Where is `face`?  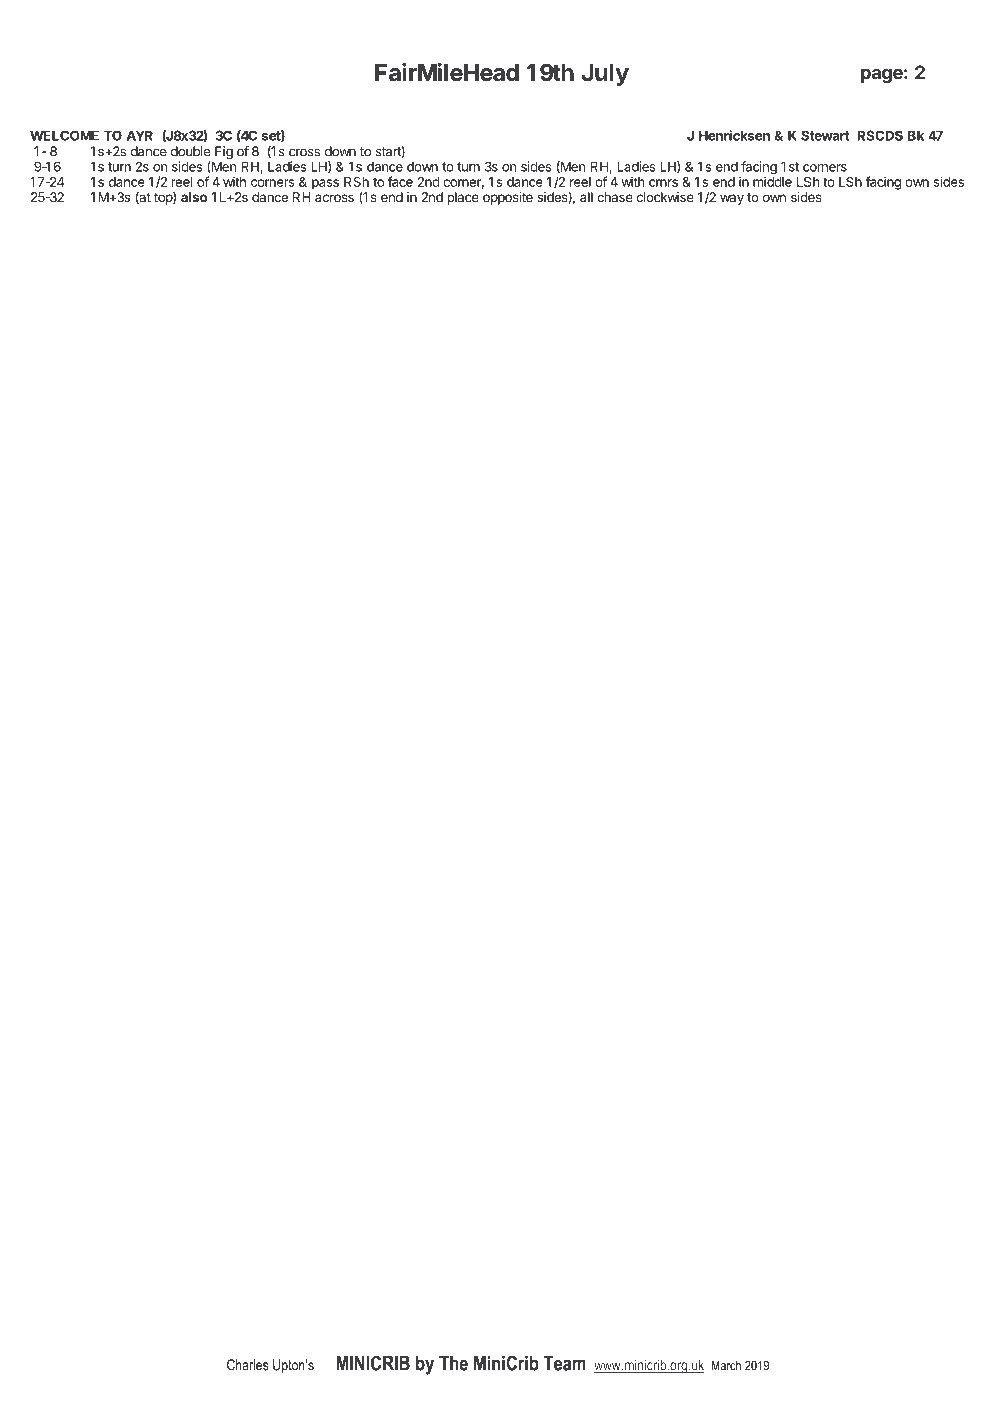 face is located at coordinates (400, 181).
